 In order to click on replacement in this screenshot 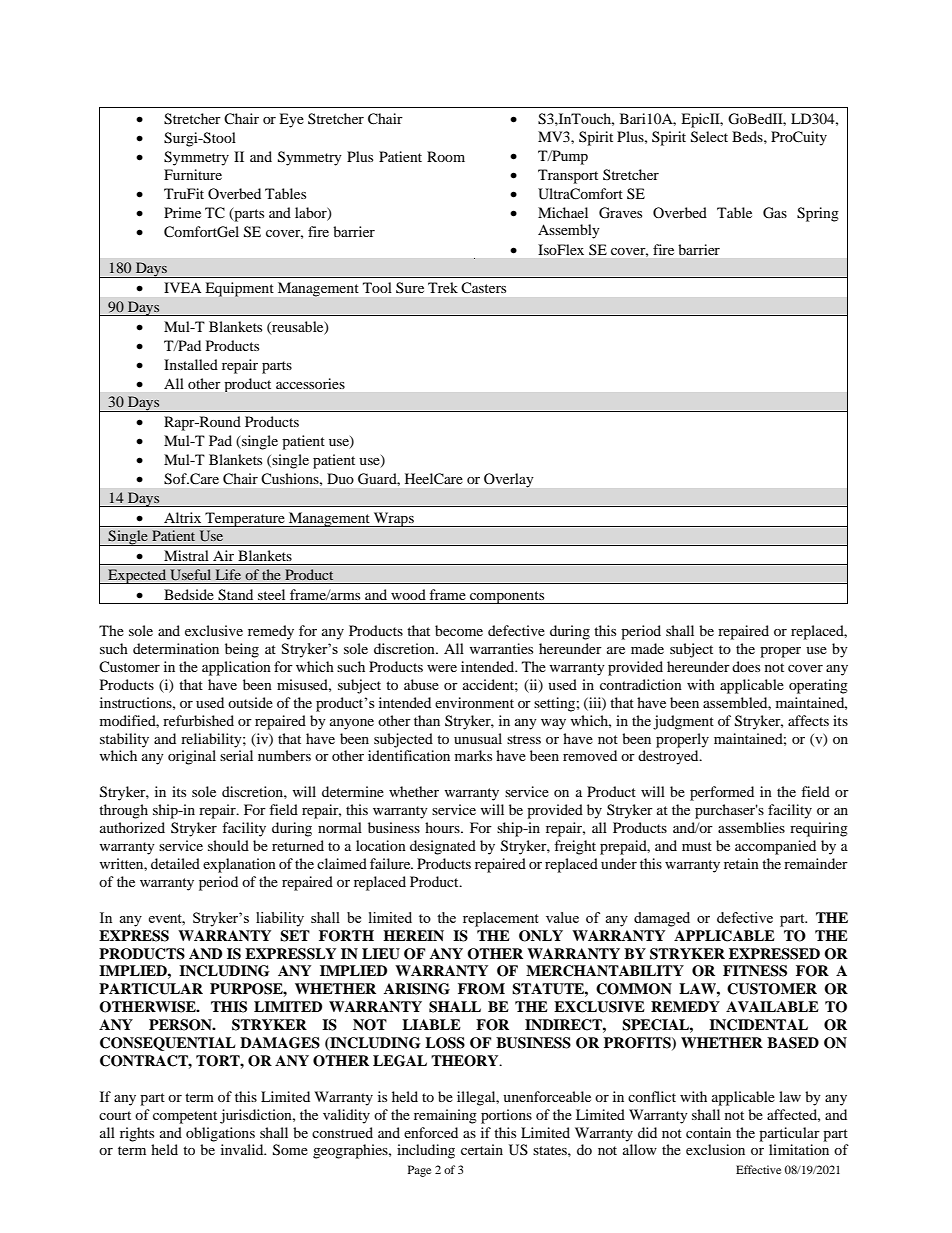, I will do `click(501, 919)`.
